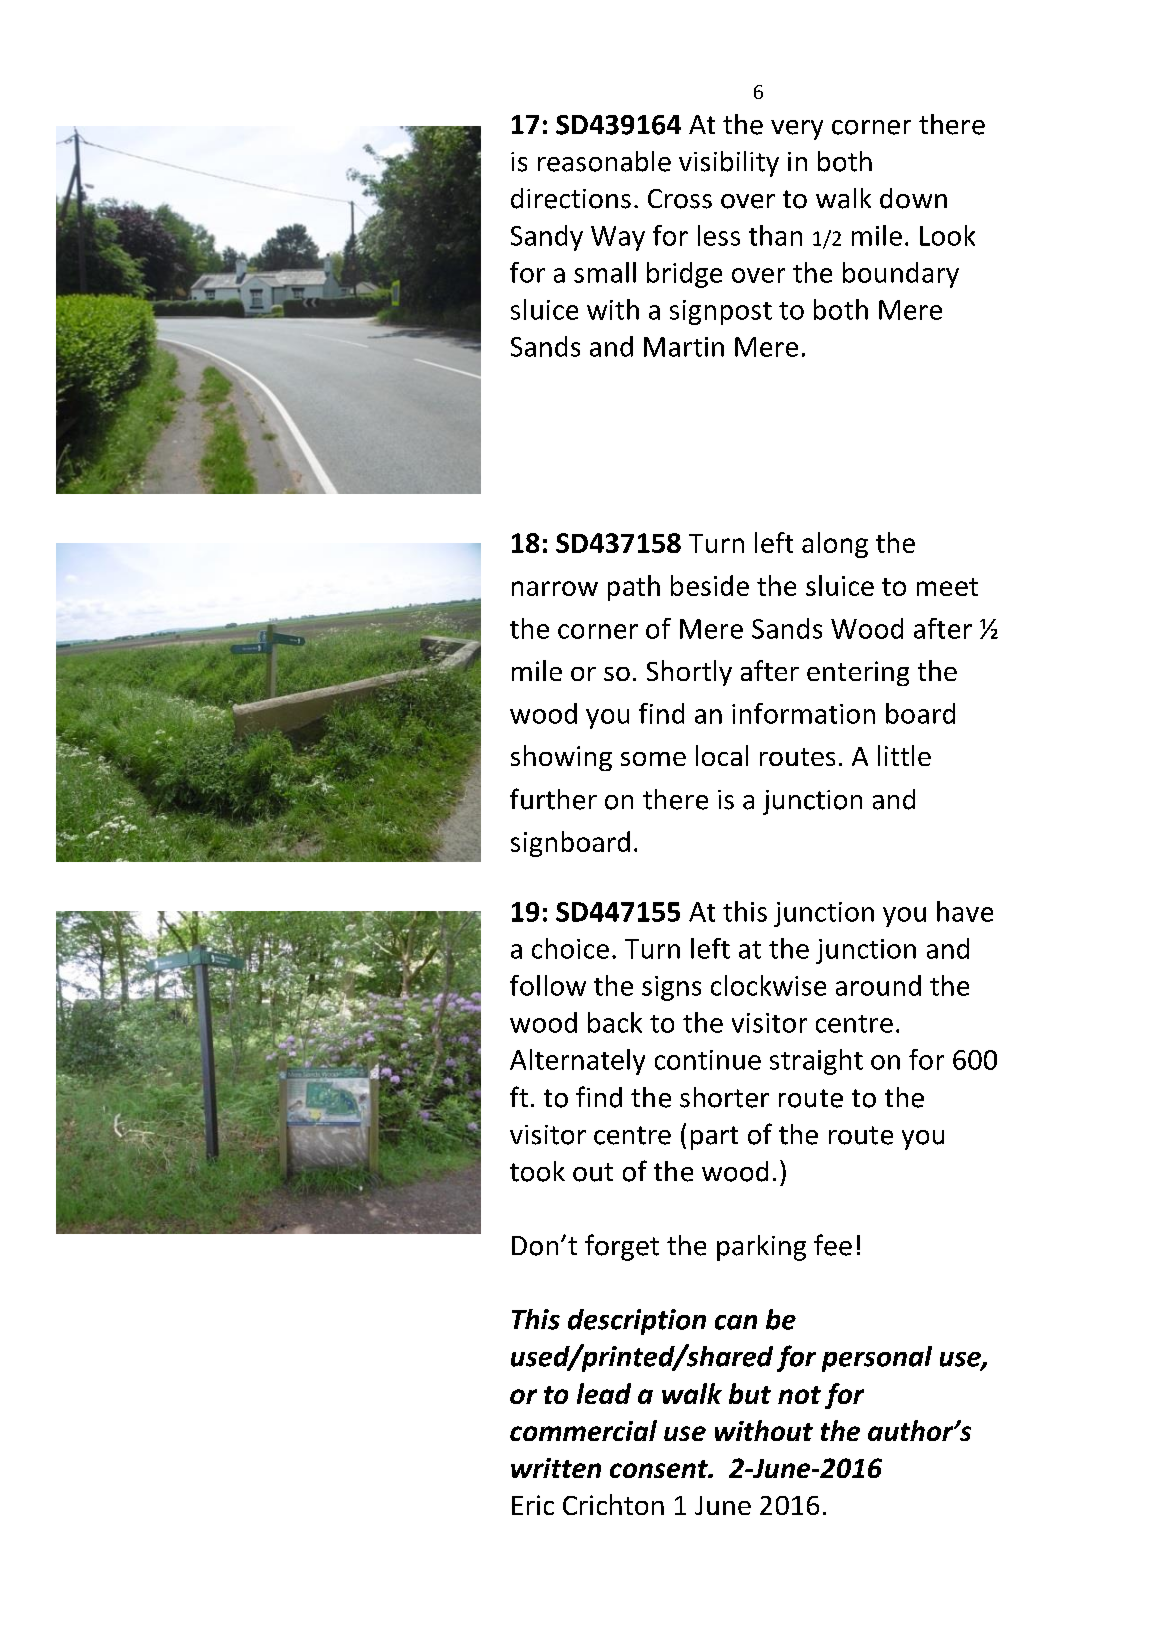 Image resolution: width=1163 pixels, height=1645 pixels. Describe the element at coordinates (583, 1430) in the document. I see `commercial` at that location.
